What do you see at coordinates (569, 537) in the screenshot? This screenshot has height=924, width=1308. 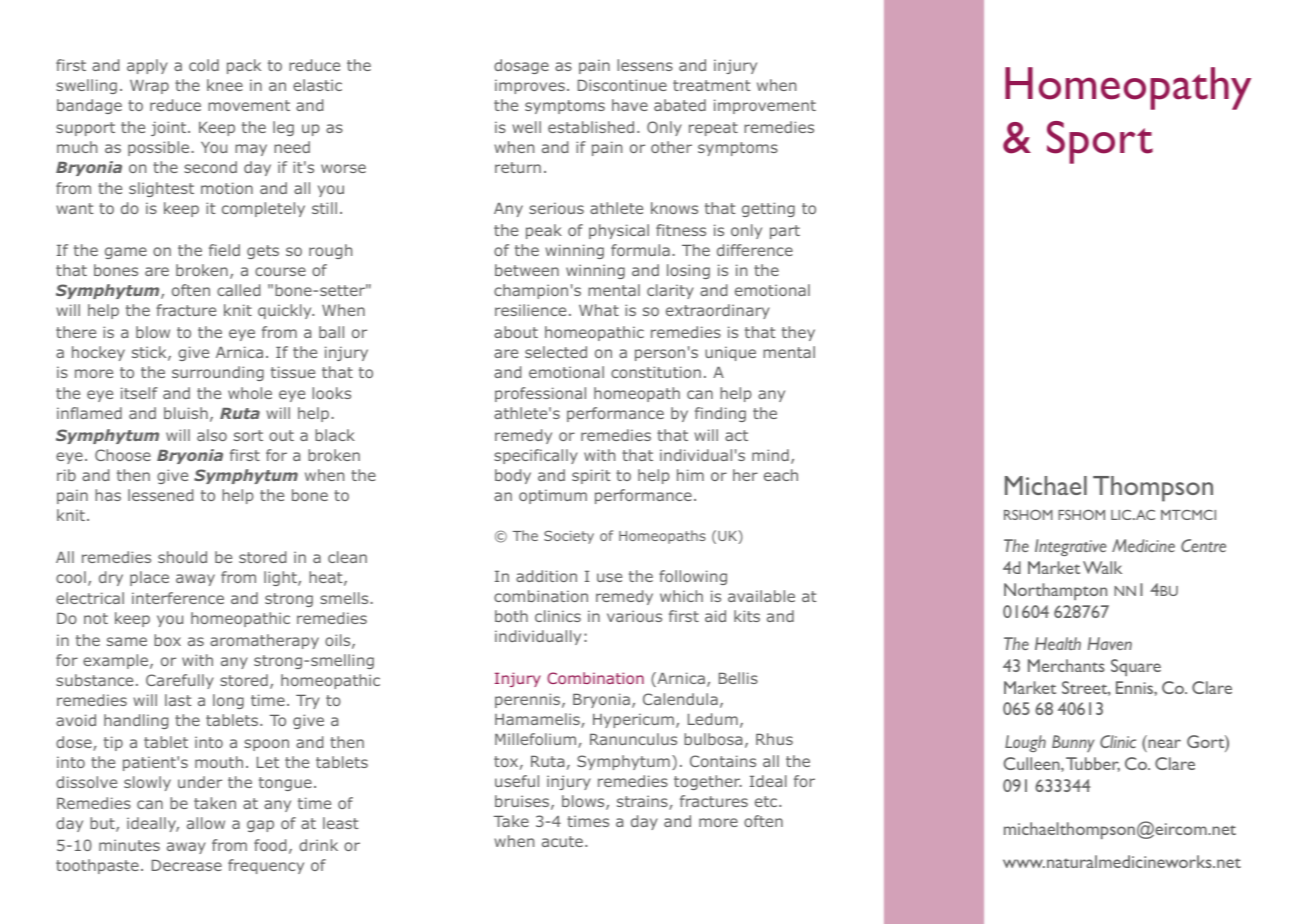 I see `Society` at bounding box center [569, 537].
